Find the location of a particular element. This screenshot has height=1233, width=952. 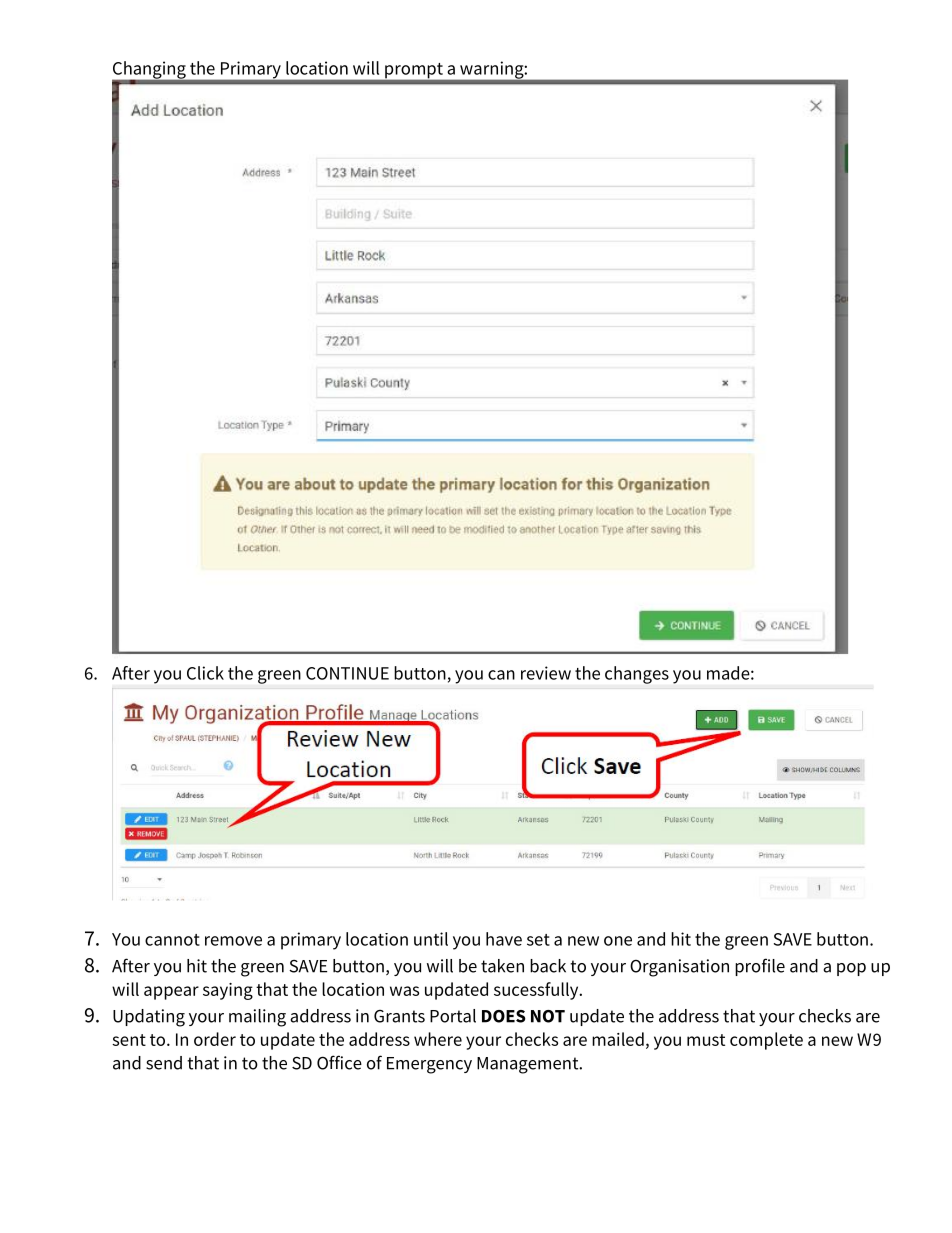

profile is located at coordinates (760, 967).
